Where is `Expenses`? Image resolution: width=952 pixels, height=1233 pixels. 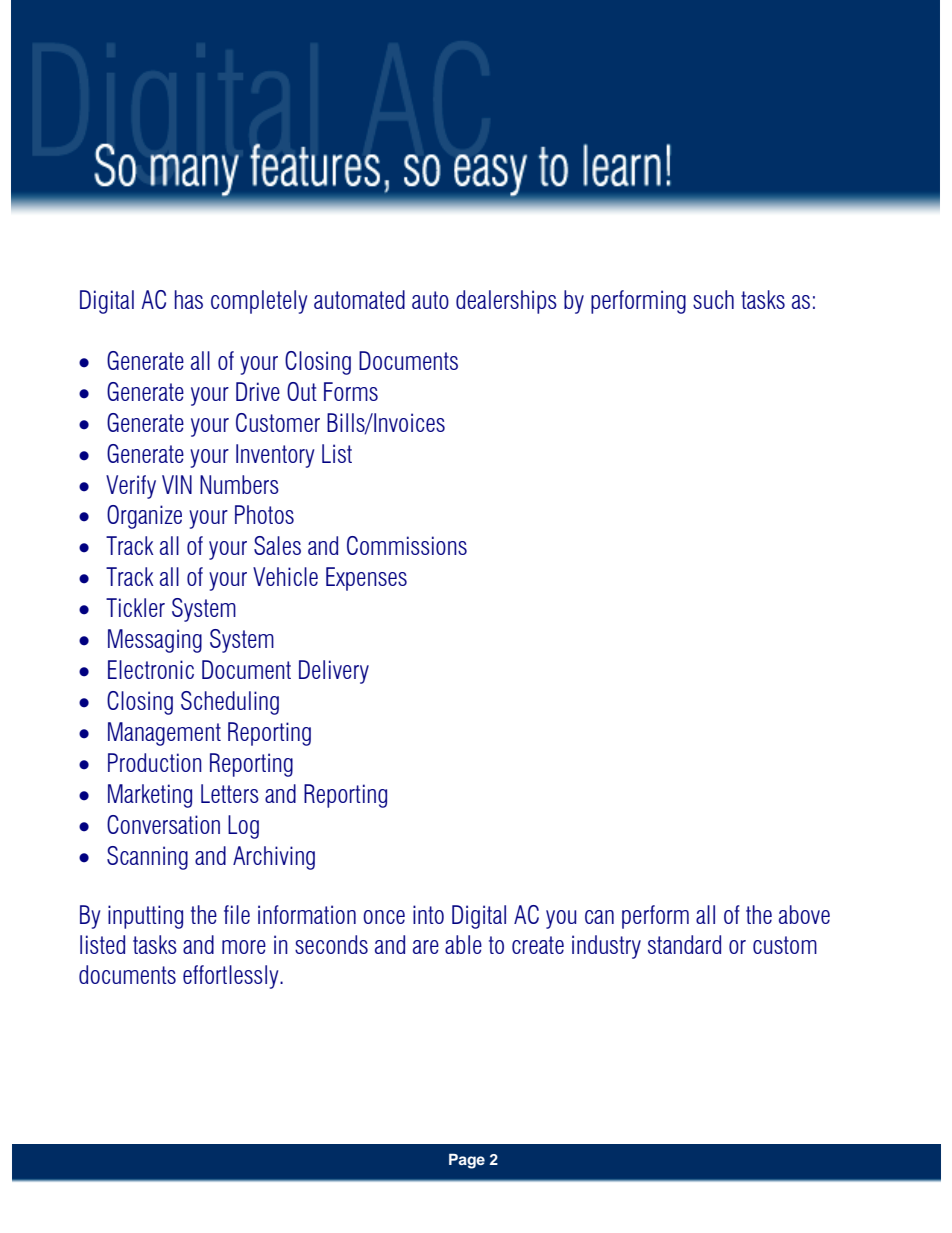 Expenses is located at coordinates (366, 579).
